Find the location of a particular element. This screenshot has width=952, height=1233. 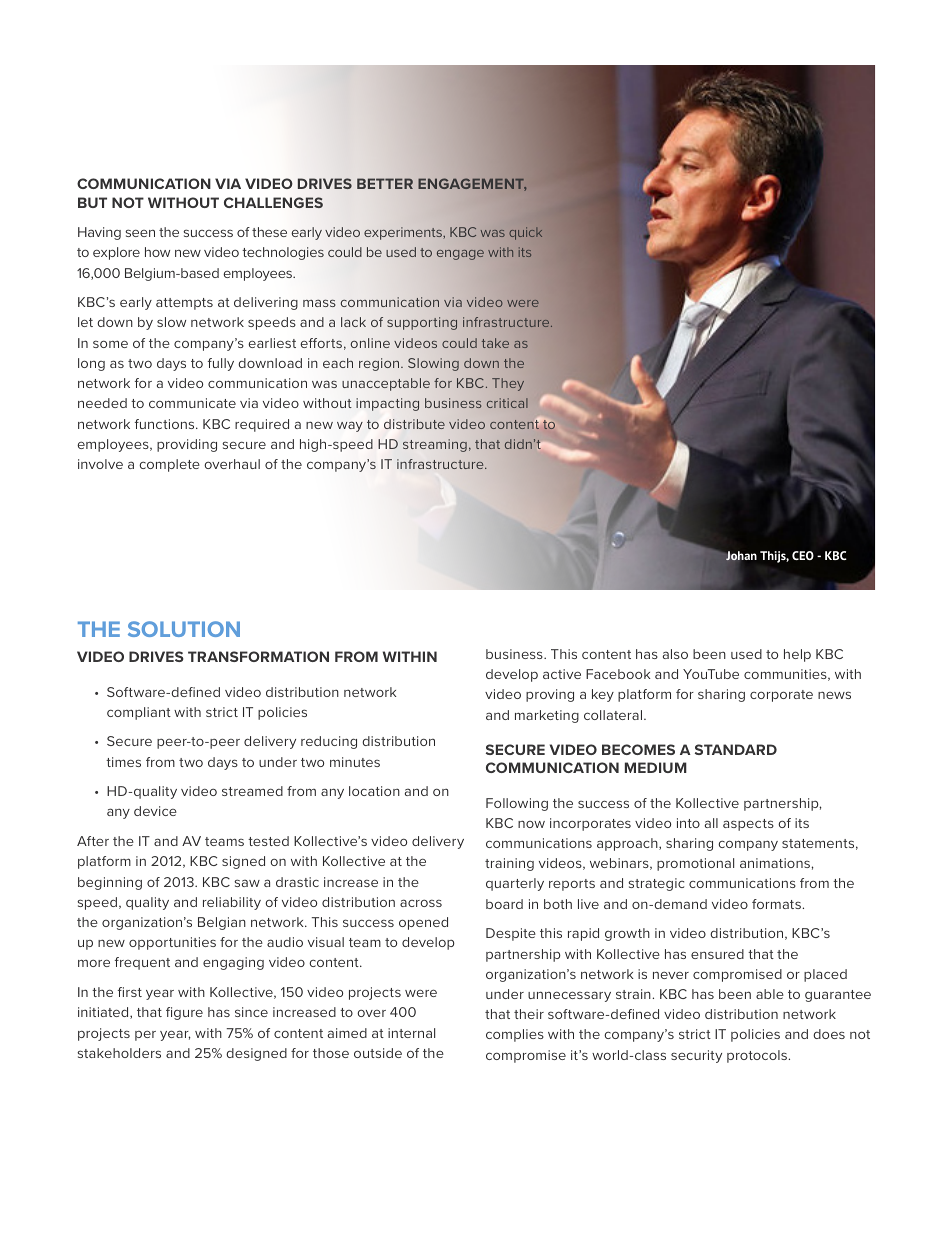

fully is located at coordinates (221, 364).
